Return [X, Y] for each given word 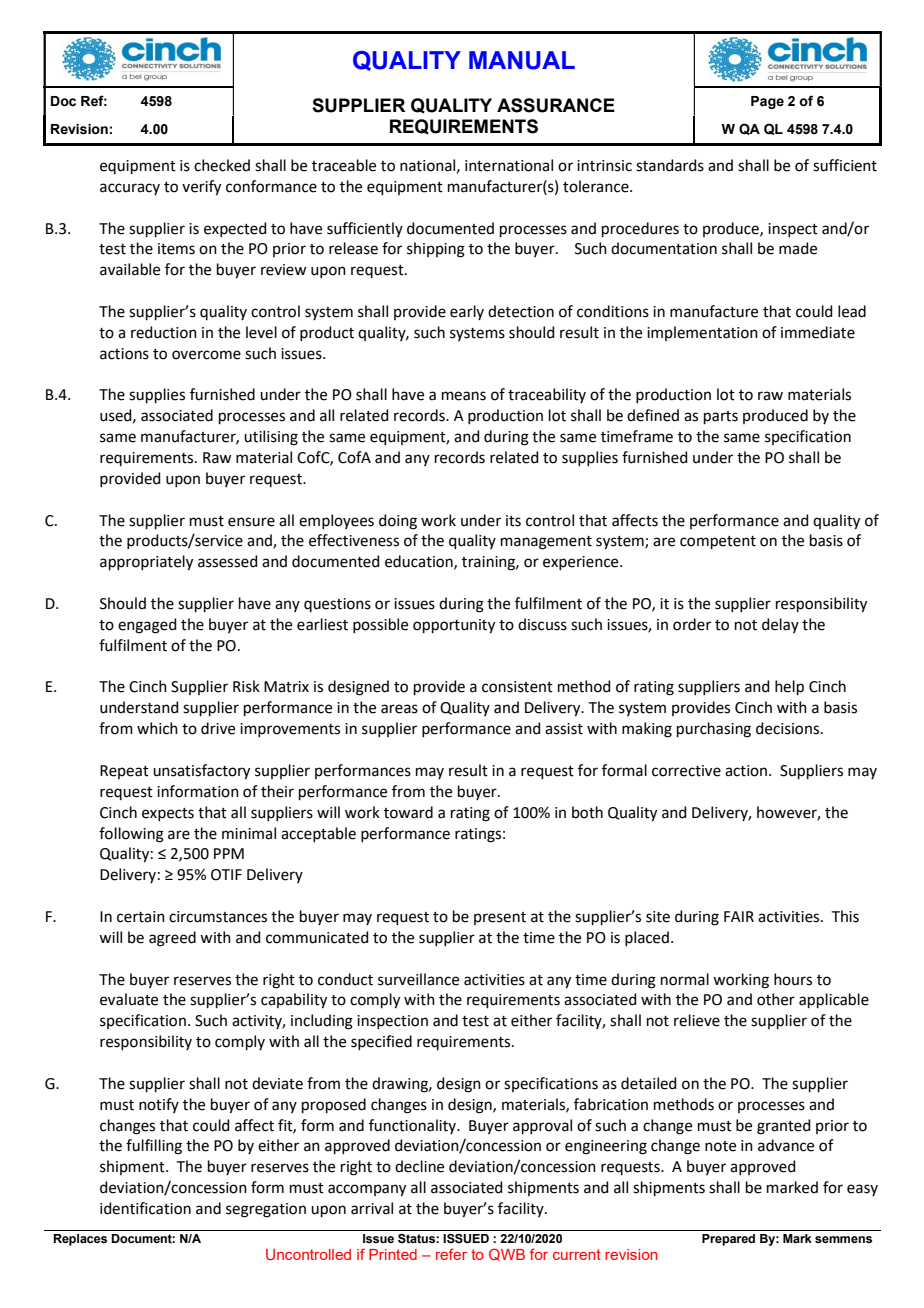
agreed [172, 939]
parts [721, 417]
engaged [147, 626]
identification [145, 1208]
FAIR [739, 916]
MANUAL [522, 60]
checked [222, 165]
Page [767, 102]
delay [780, 625]
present [500, 918]
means [464, 396]
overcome [206, 355]
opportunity [454, 626]
